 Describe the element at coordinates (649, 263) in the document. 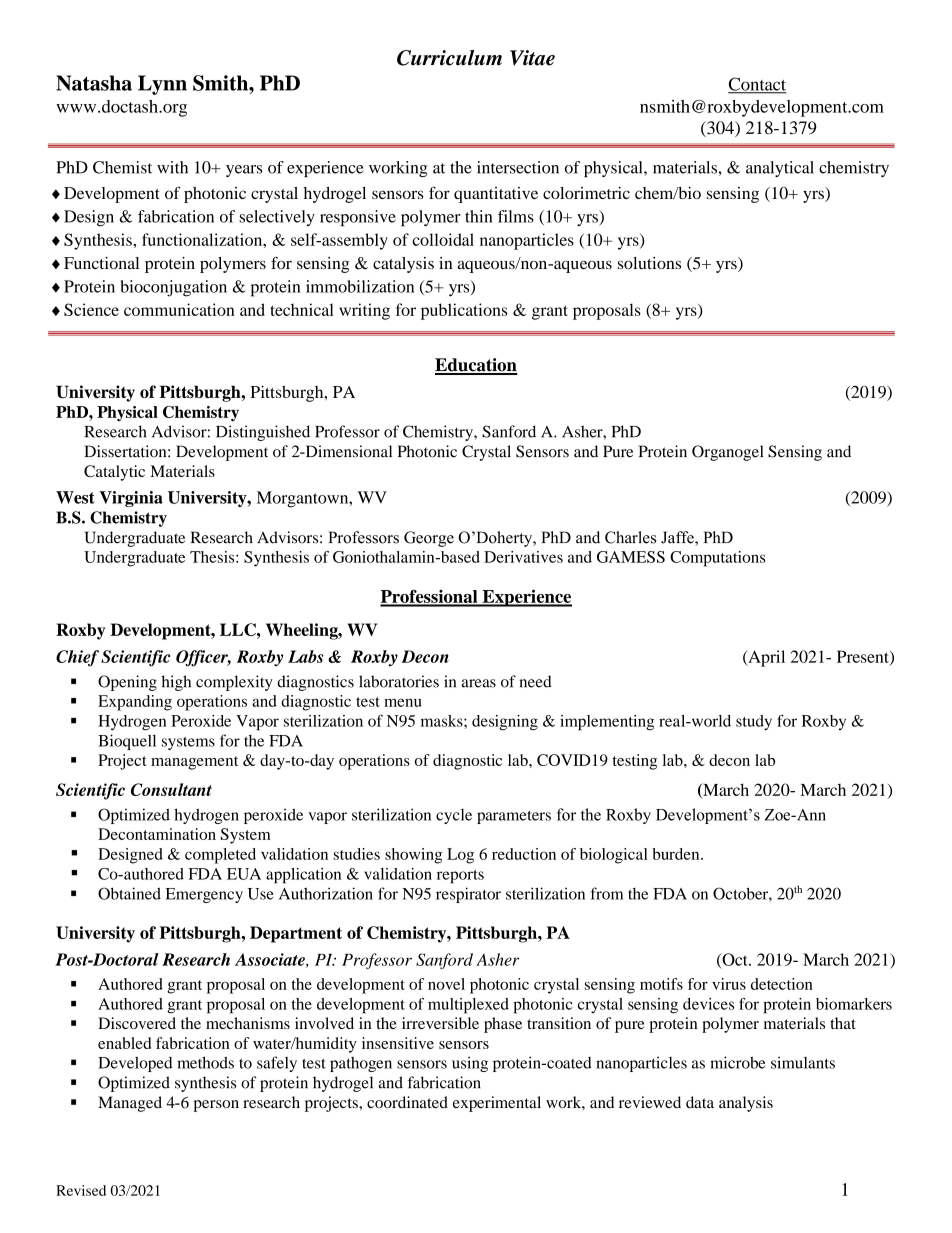

I see `solutions` at that location.
